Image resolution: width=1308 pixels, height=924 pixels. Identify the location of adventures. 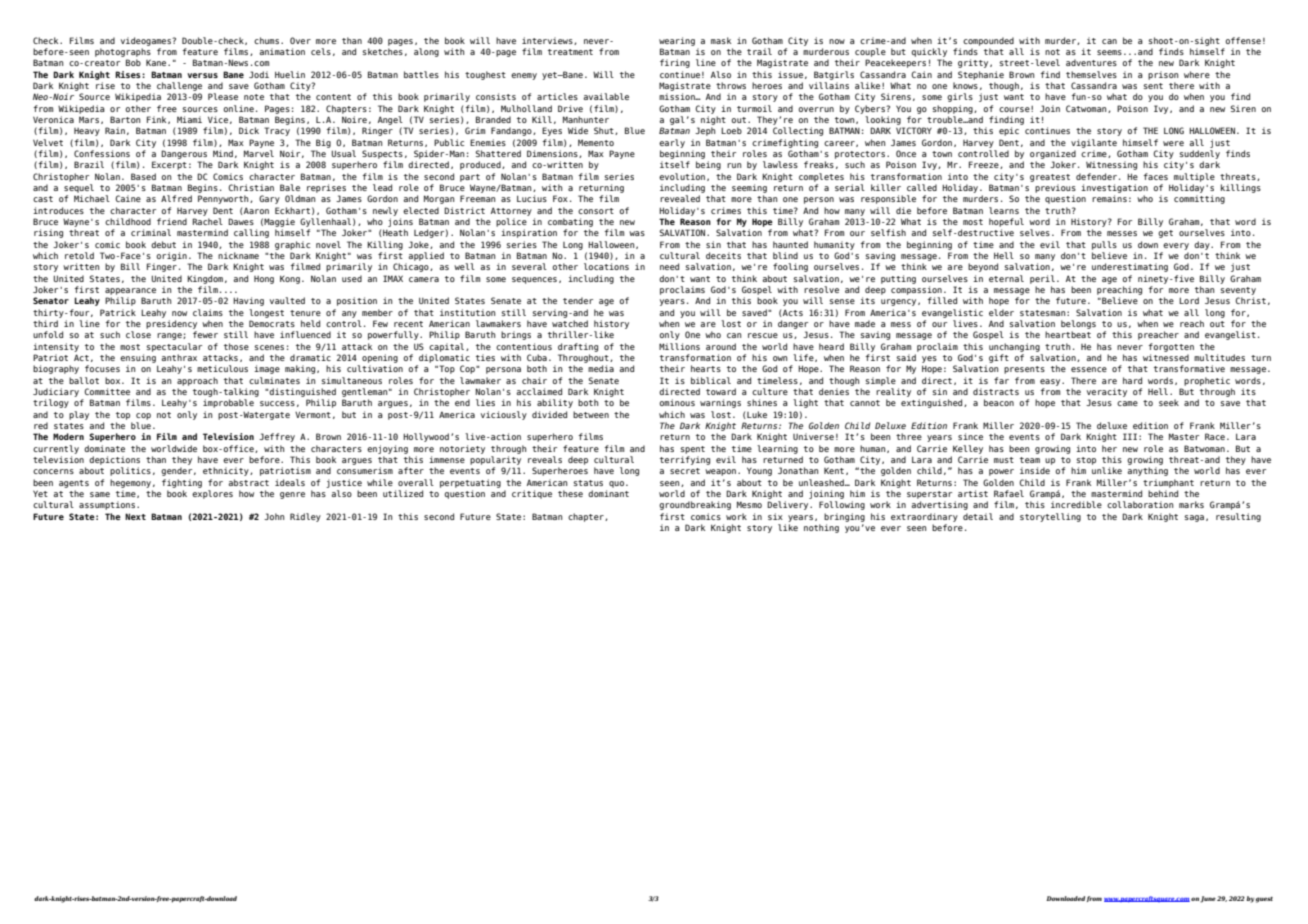
(1091, 62).
